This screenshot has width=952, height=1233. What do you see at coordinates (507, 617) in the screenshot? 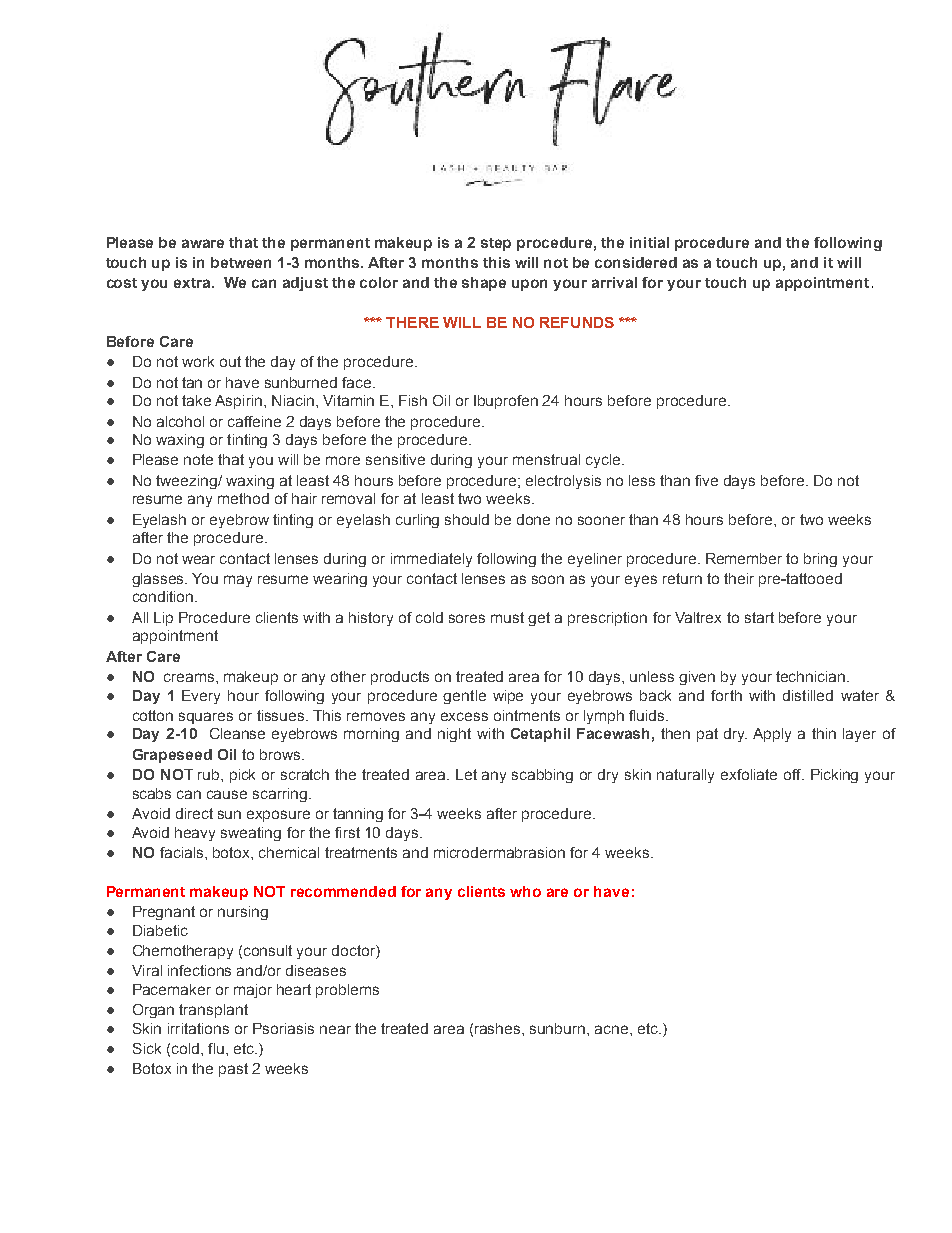
I see `must` at bounding box center [507, 617].
